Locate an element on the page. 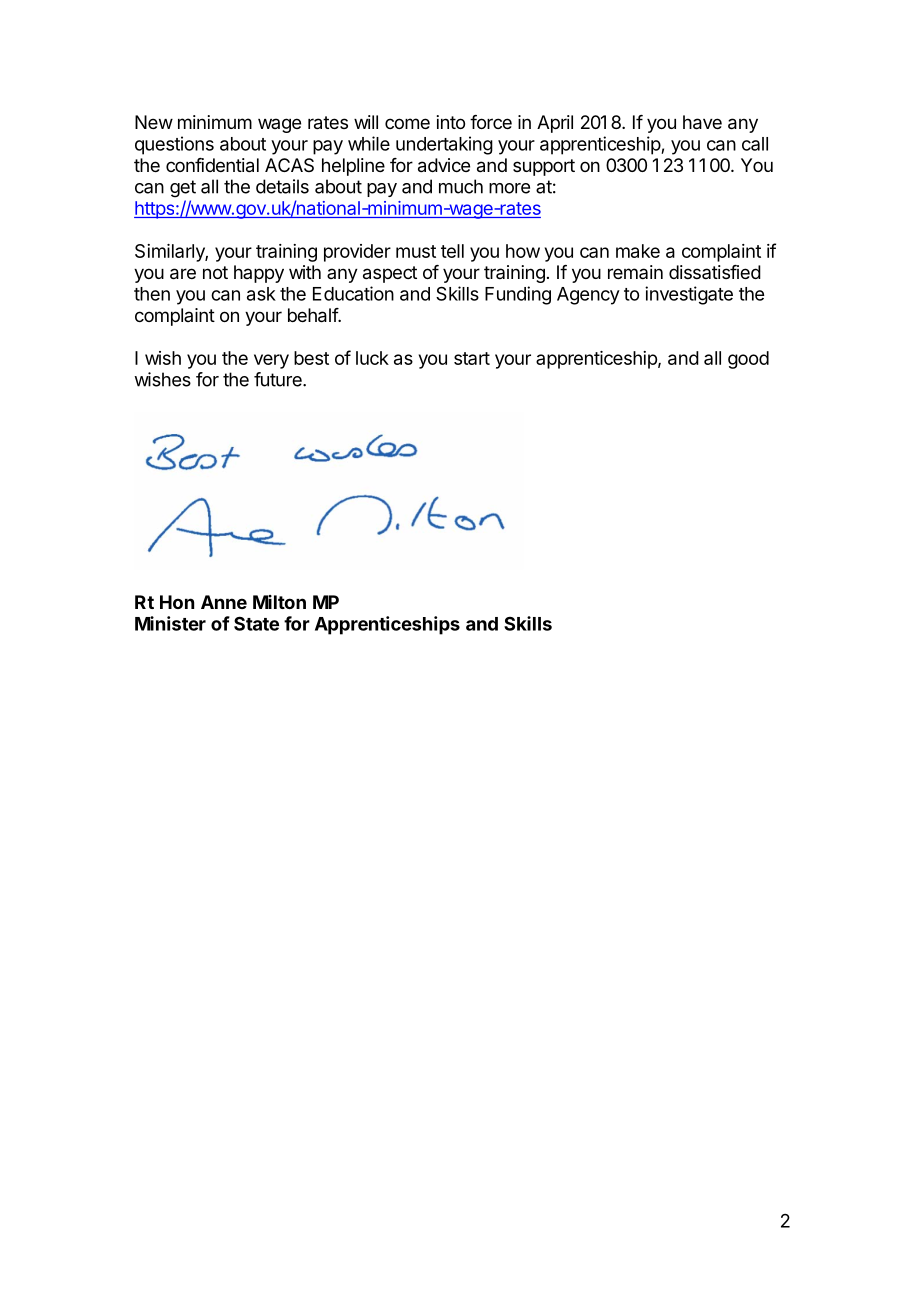  have is located at coordinates (702, 122).
